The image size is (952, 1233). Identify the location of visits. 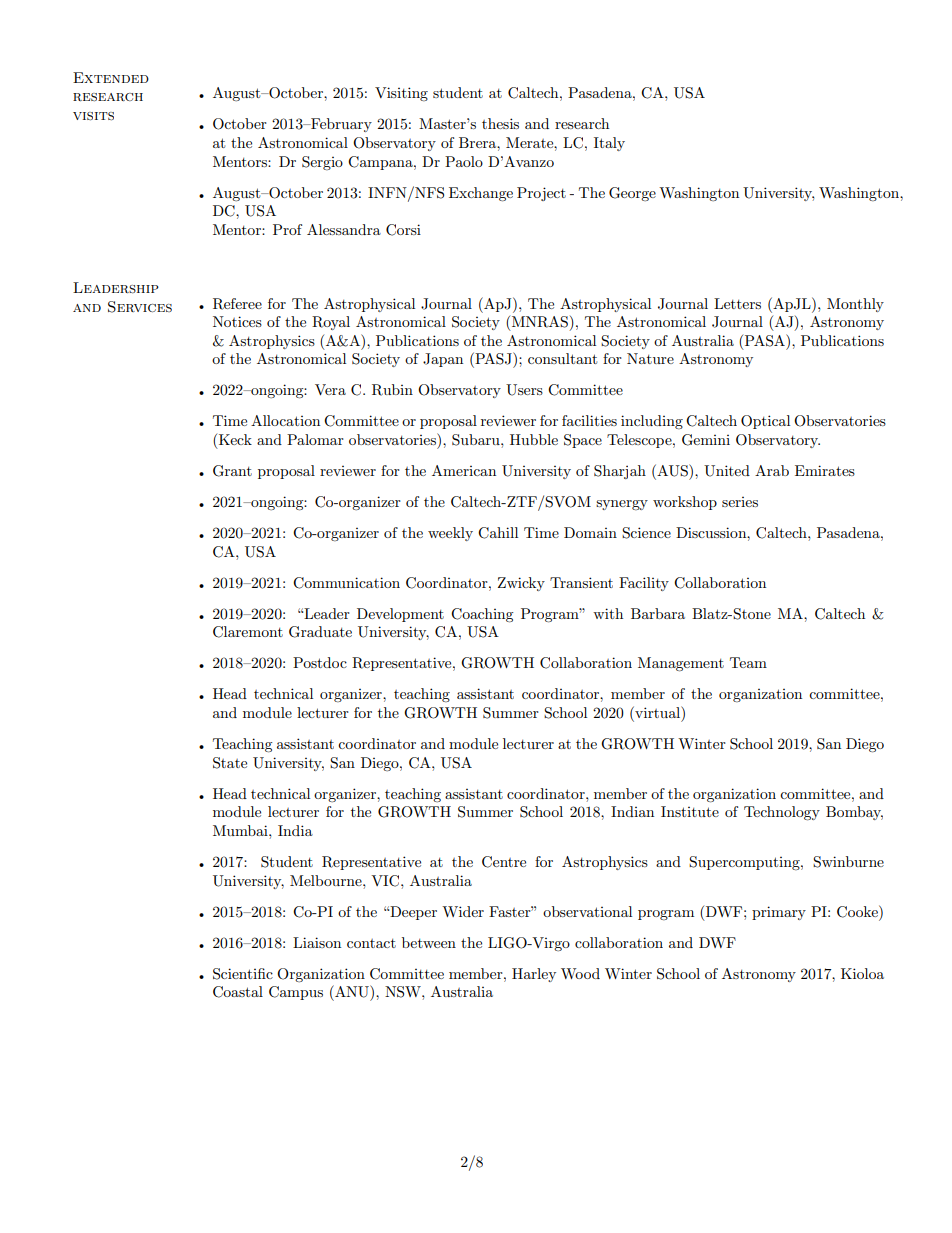
(93, 116).
